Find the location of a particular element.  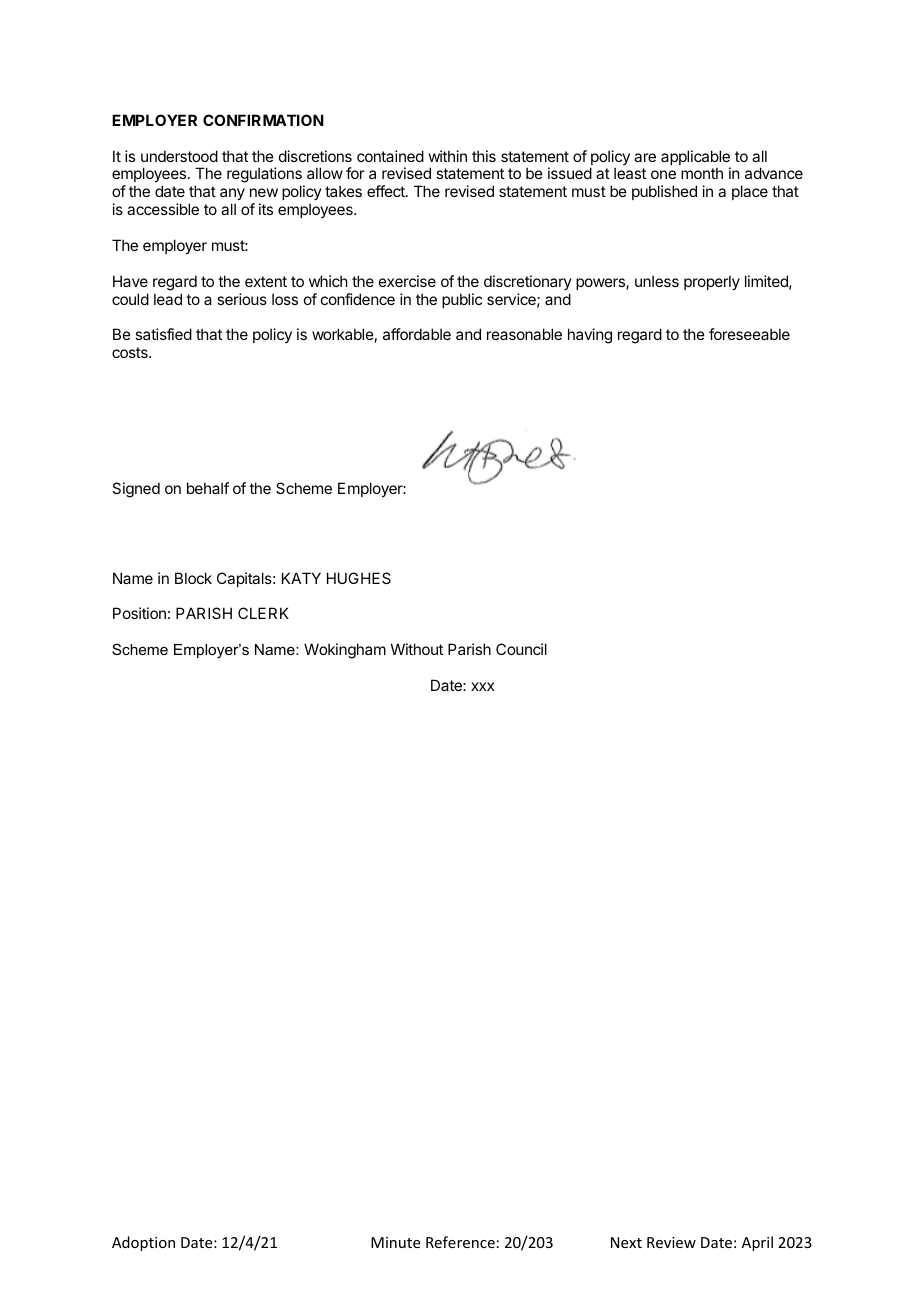

Council is located at coordinates (521, 649).
